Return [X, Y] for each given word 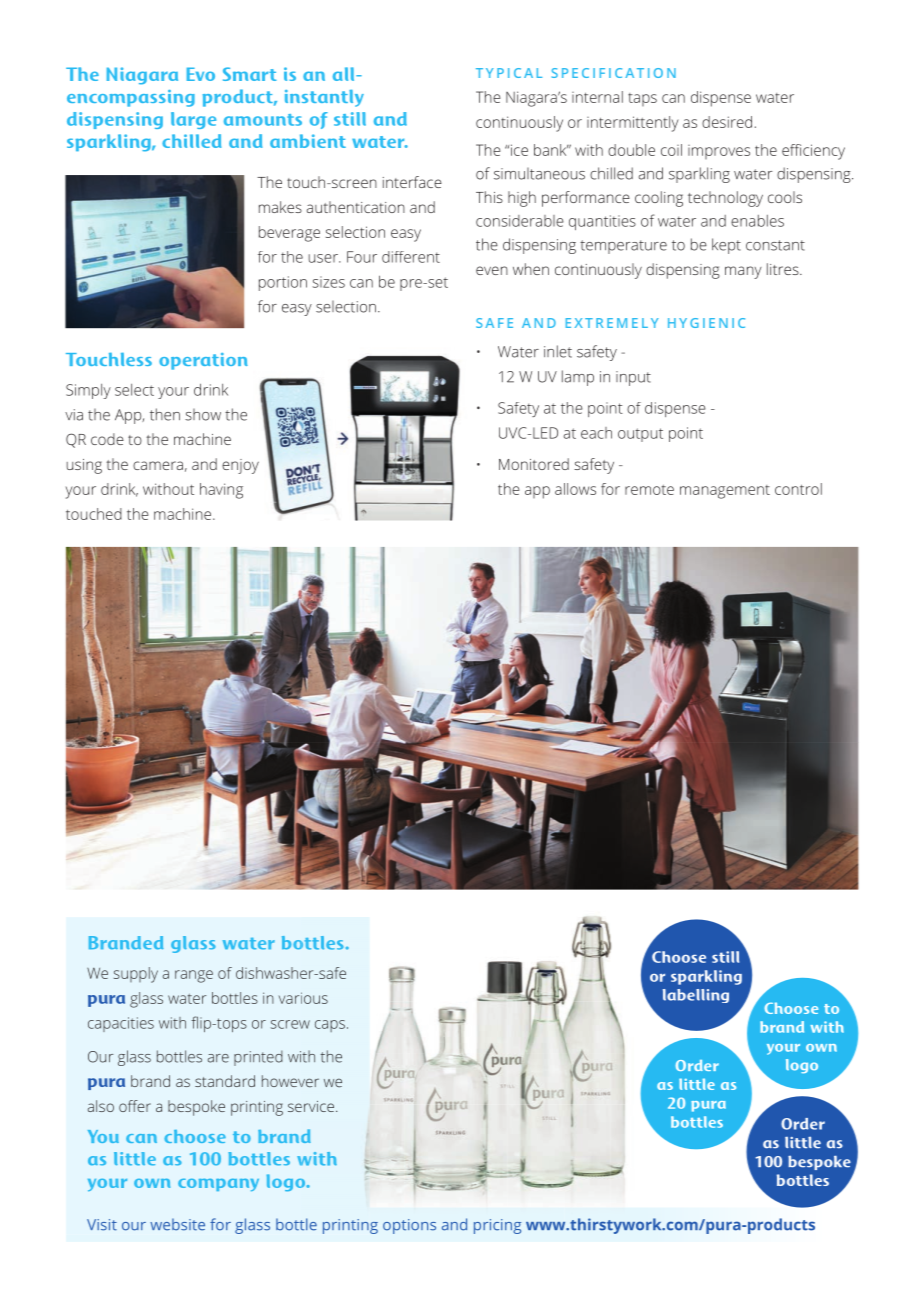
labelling [696, 996]
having [221, 491]
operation [203, 361]
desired [727, 122]
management [725, 492]
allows [575, 489]
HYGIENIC [706, 323]
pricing [497, 1226]
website [177, 1224]
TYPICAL [509, 73]
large [193, 120]
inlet [558, 351]
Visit [102, 1225]
